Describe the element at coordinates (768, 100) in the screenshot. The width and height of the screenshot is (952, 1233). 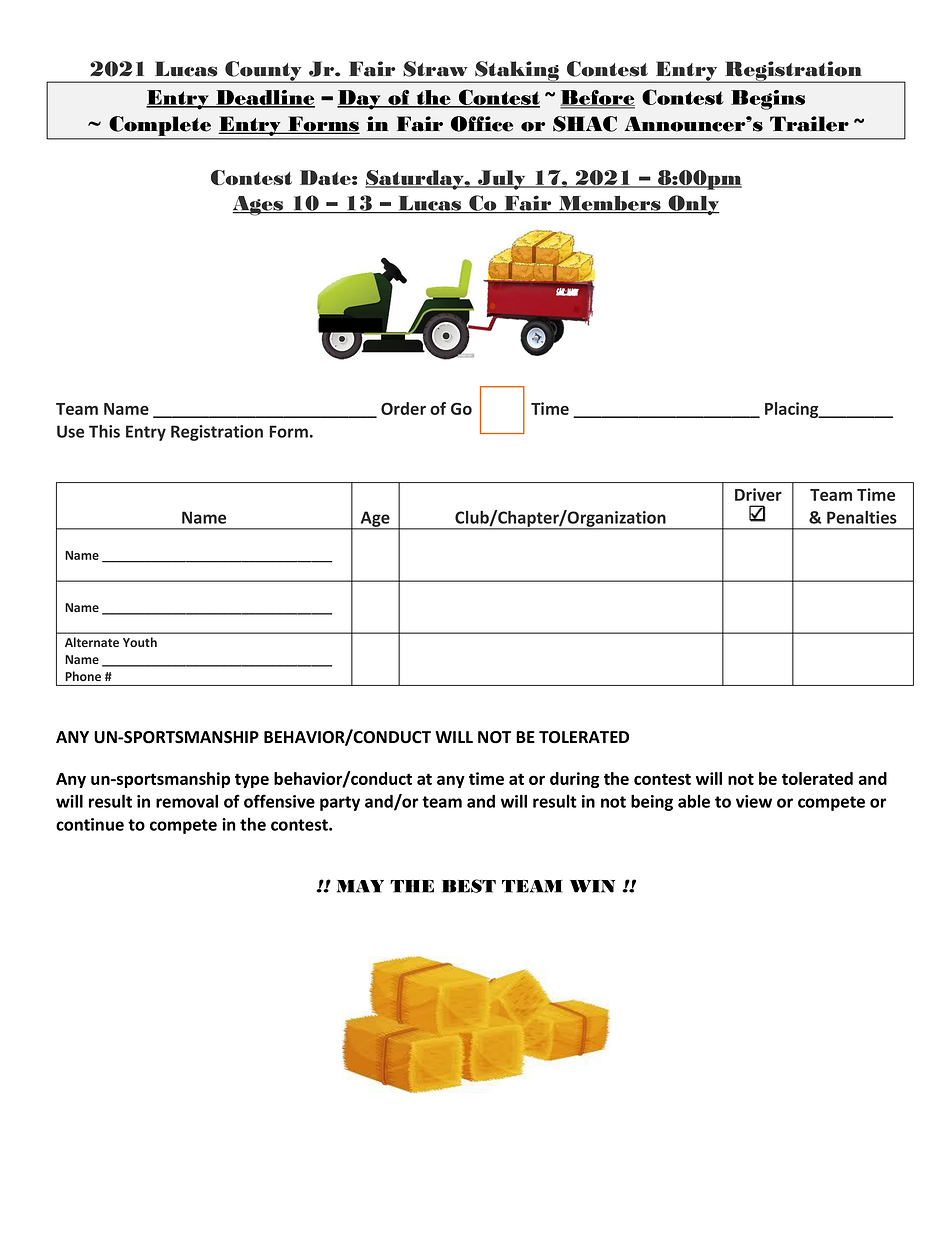
I see `Begins` at that location.
